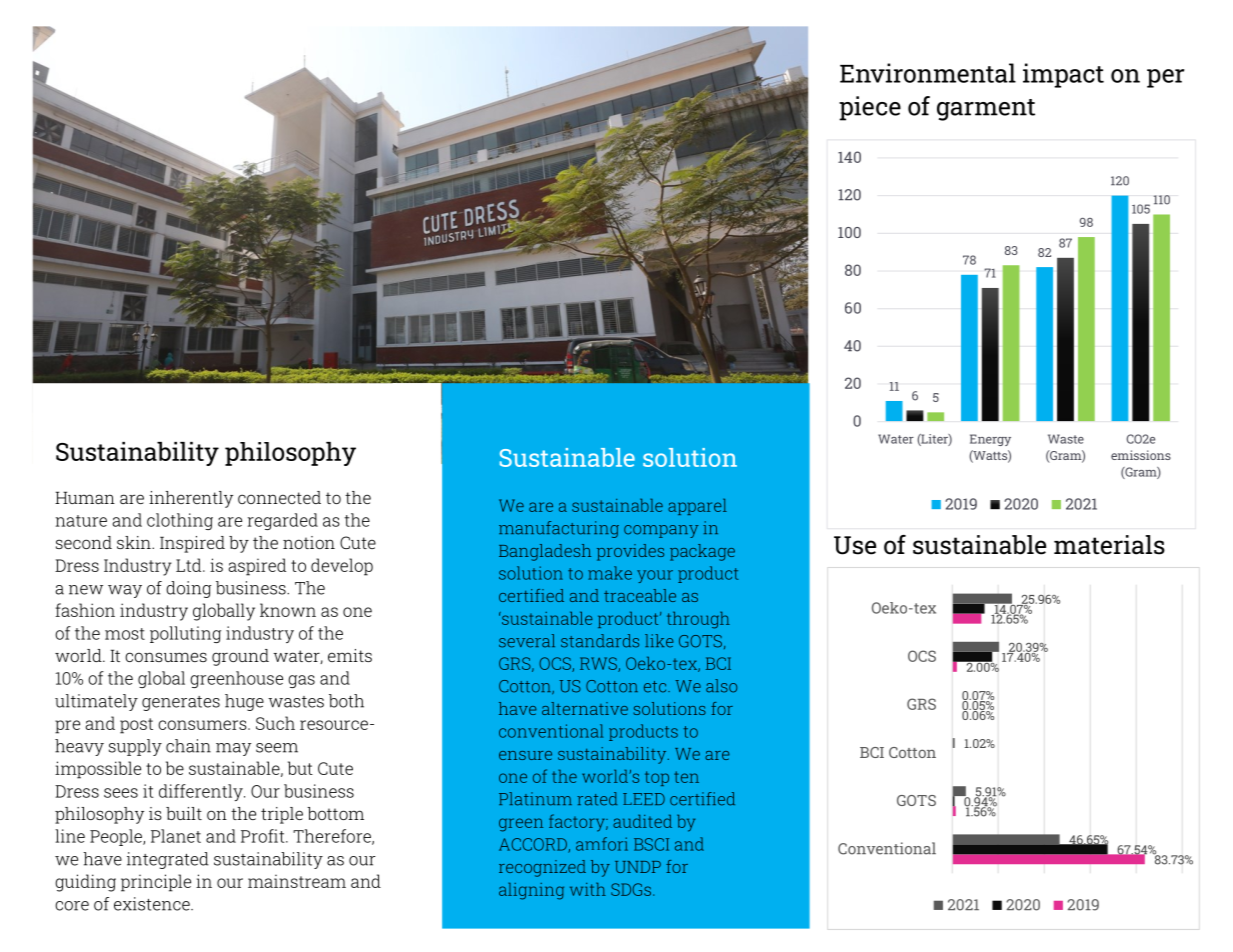  What do you see at coordinates (642, 821) in the screenshot?
I see `audited` at bounding box center [642, 821].
